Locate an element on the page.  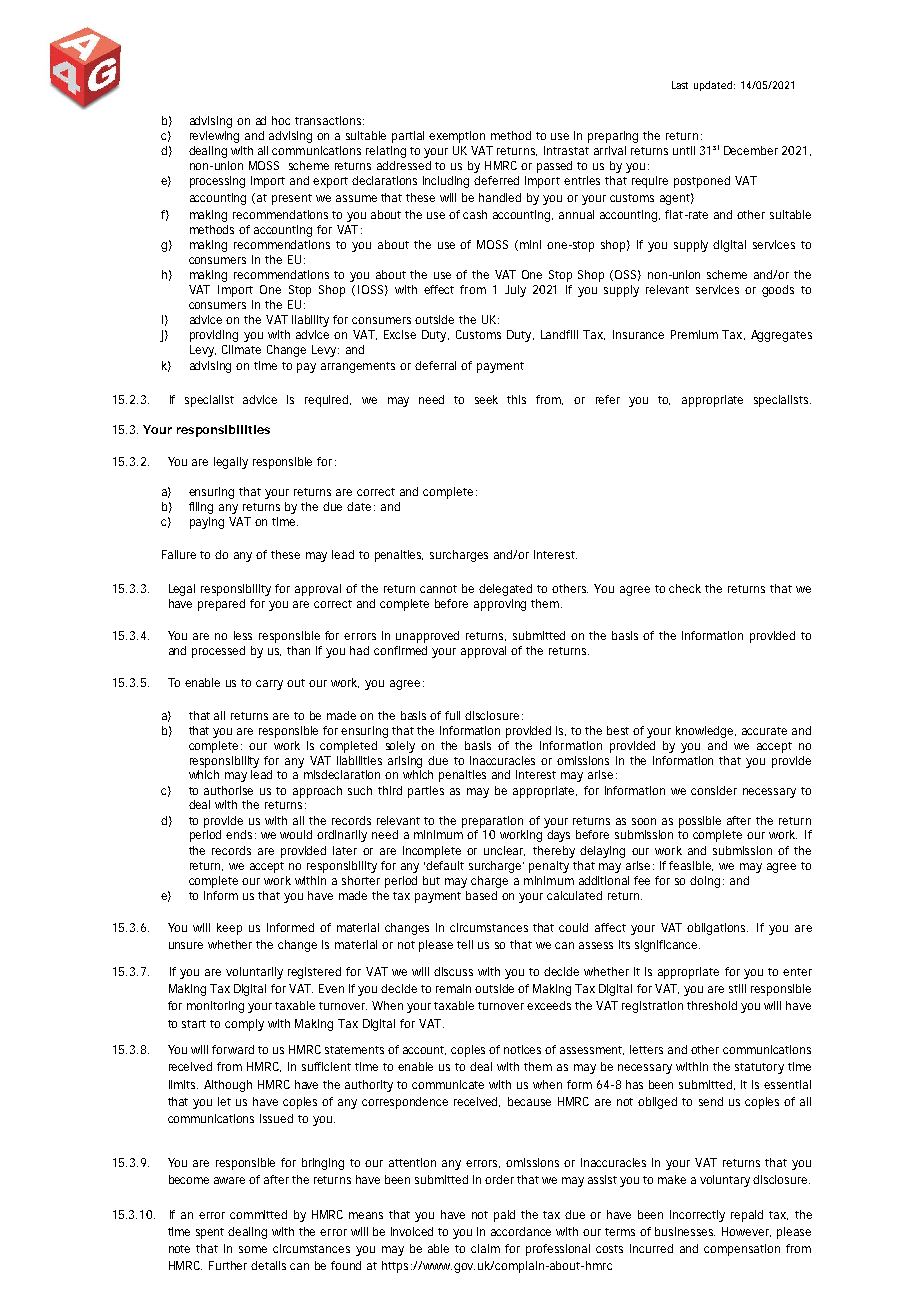
However is located at coordinates (746, 1232).
